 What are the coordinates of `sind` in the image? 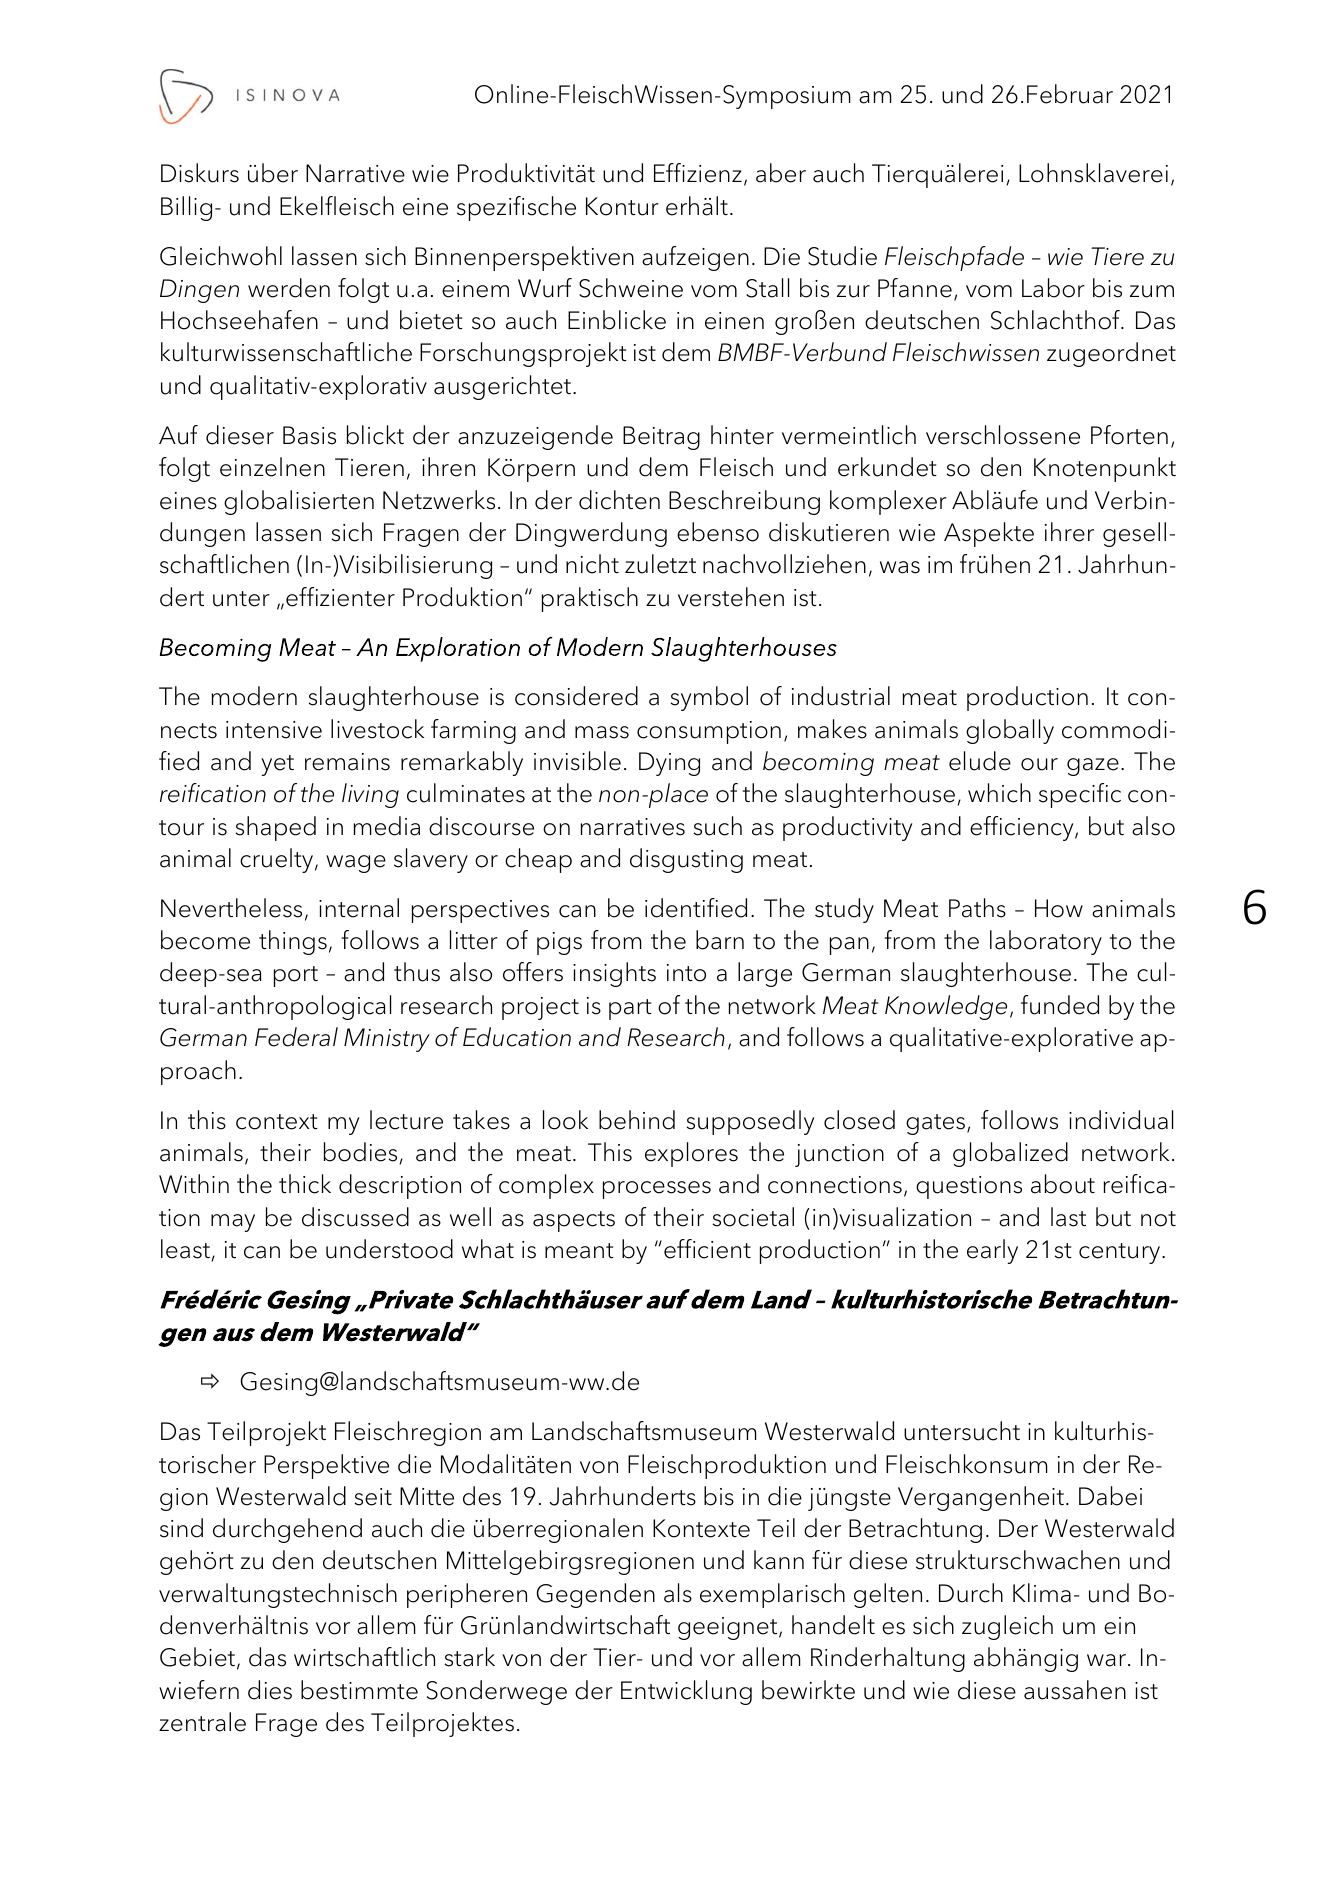 It's located at (181, 1528).
